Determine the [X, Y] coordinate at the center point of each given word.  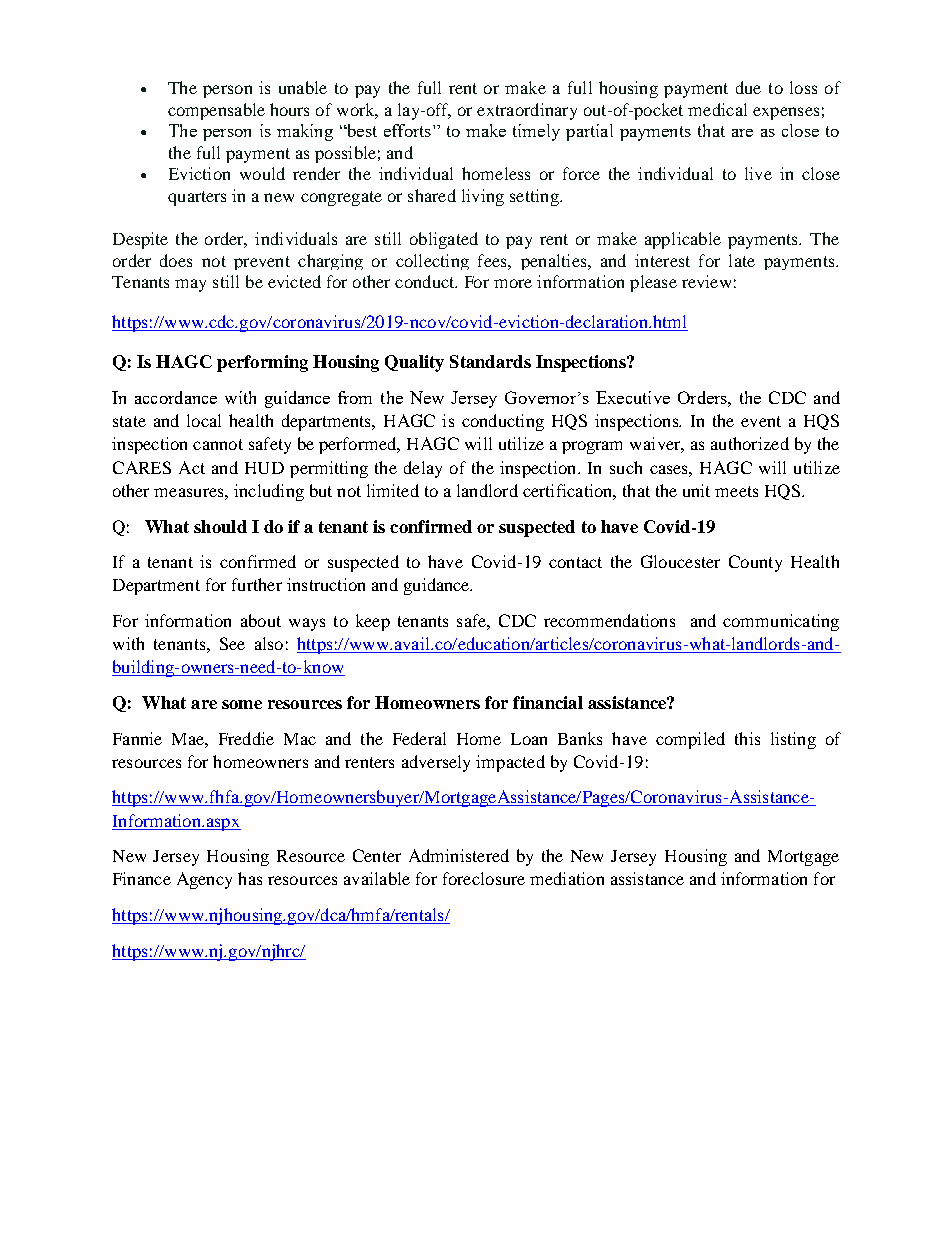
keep [373, 622]
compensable [216, 111]
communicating [781, 622]
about [261, 620]
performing [262, 363]
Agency [204, 880]
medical [717, 109]
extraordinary [527, 111]
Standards [490, 361]
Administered [459, 855]
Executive [633, 397]
